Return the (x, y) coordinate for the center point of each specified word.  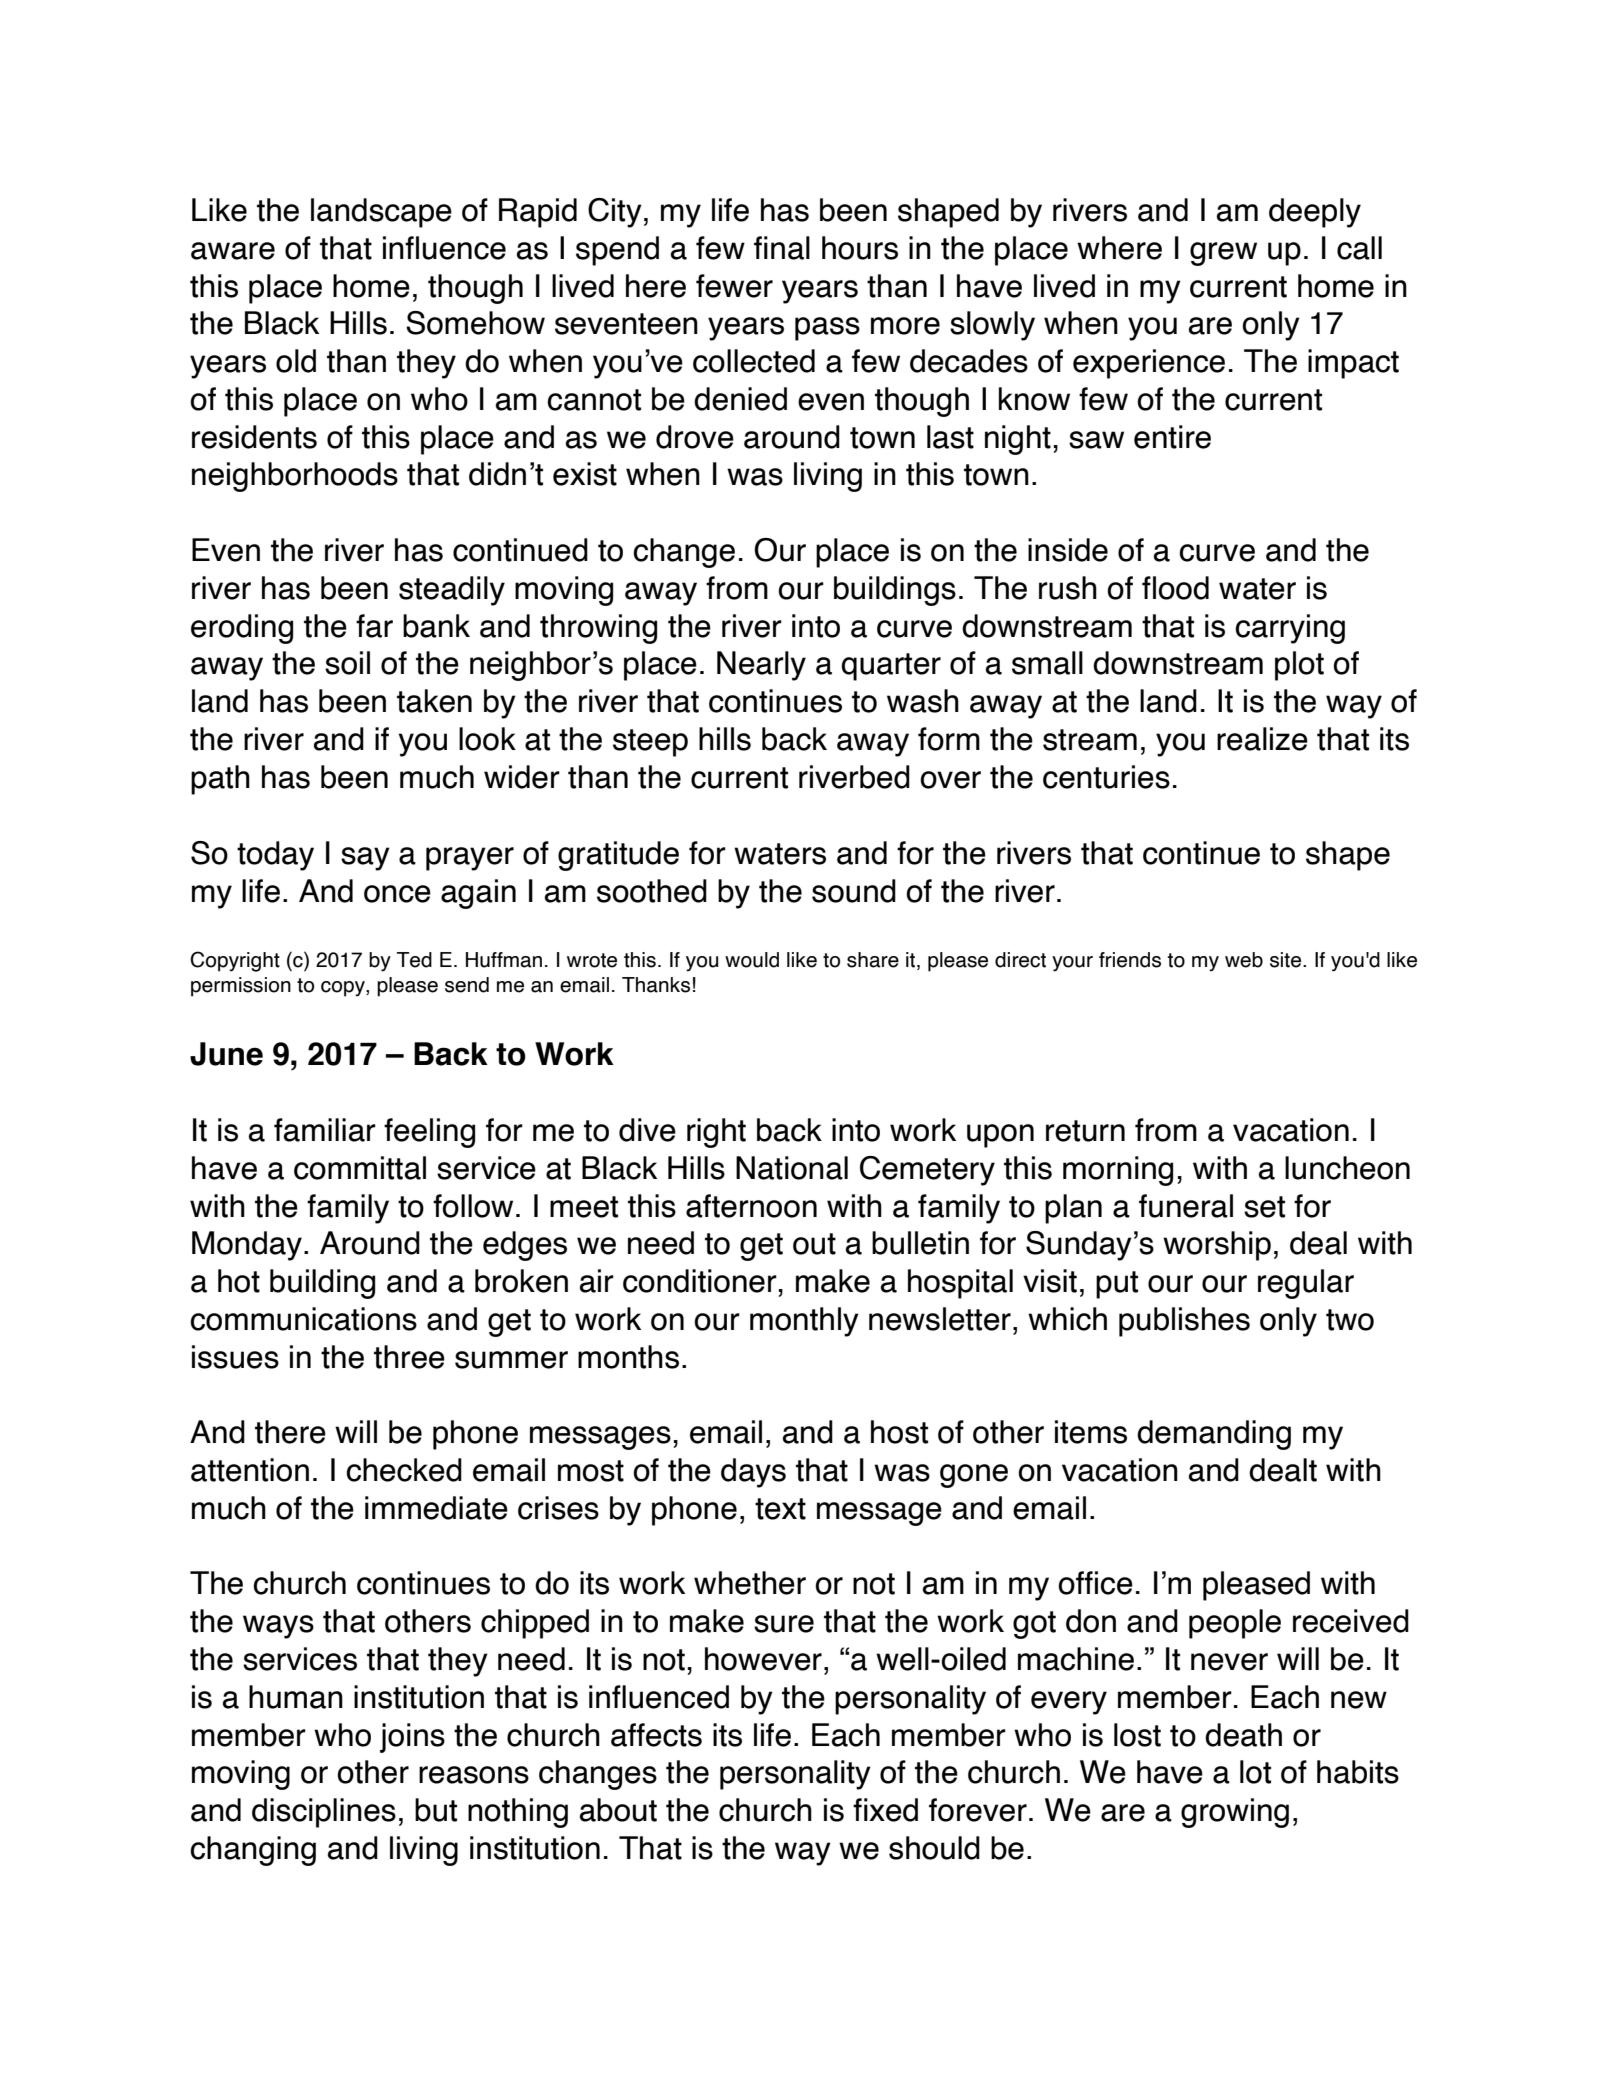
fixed (885, 1810)
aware (233, 251)
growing (1235, 1813)
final (782, 248)
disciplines (324, 1813)
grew (1223, 254)
